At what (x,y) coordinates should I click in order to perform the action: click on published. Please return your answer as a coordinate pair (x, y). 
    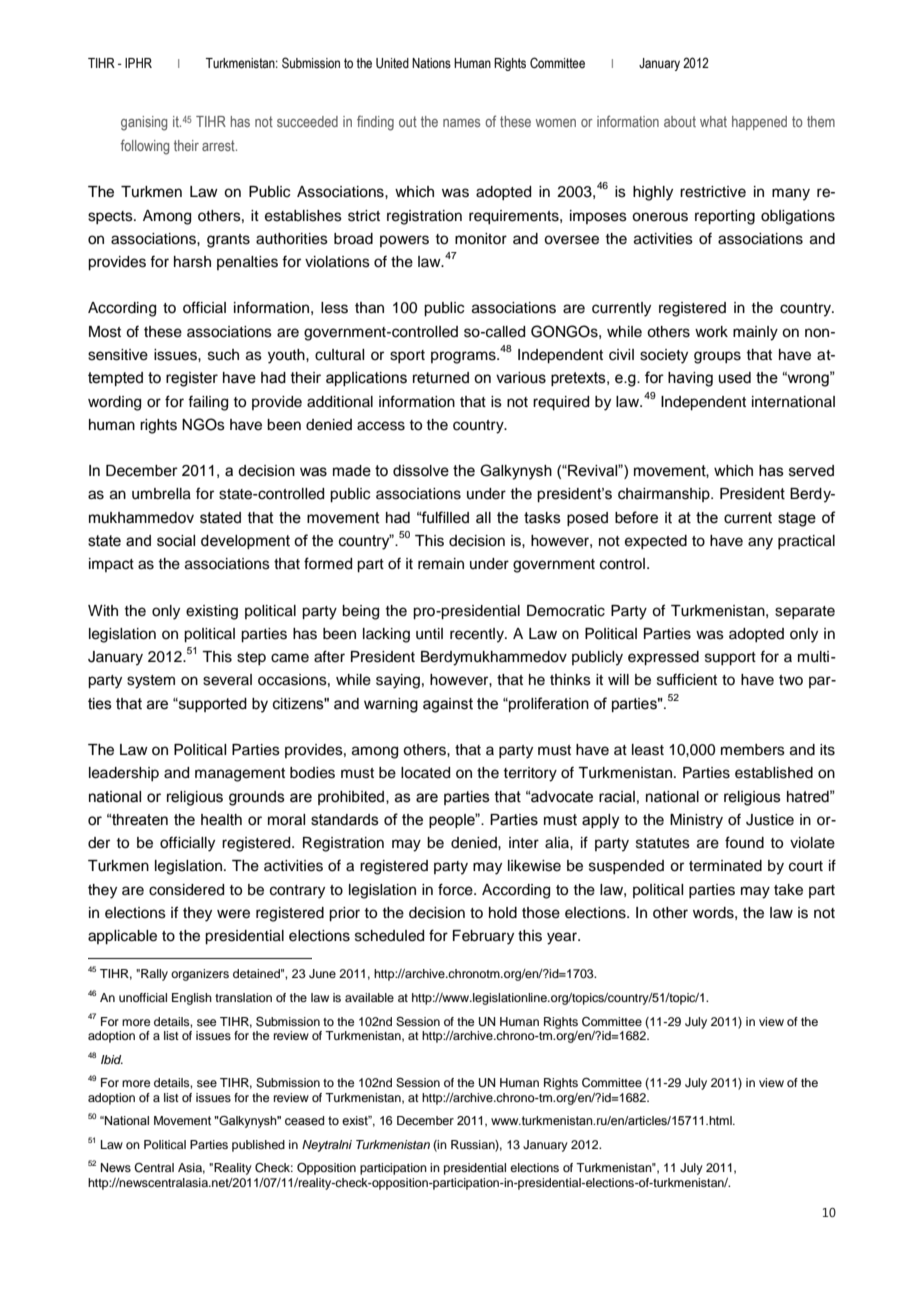
    Looking at the image, I should click on (258, 1146).
